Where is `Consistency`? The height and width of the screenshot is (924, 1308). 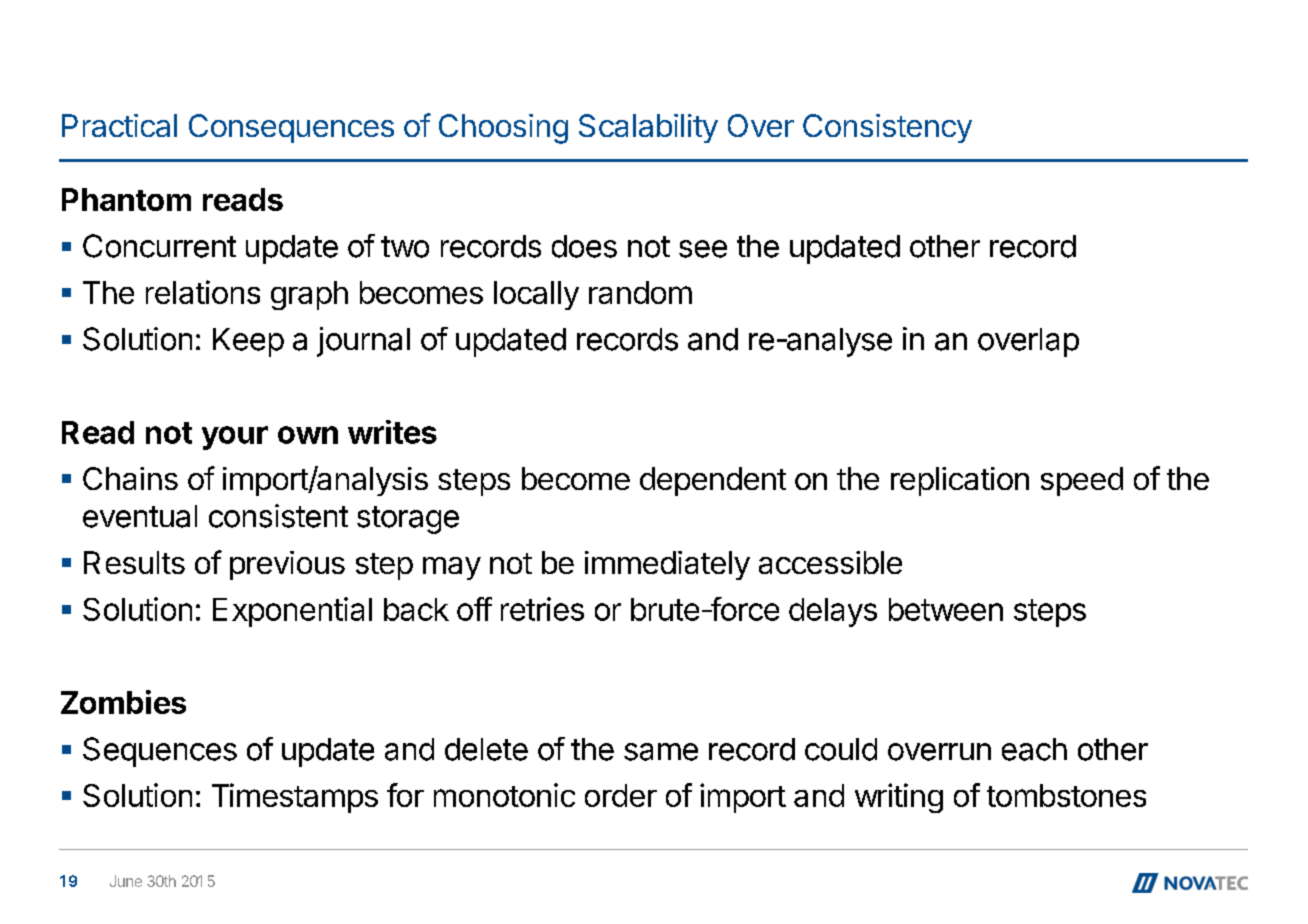 Consistency is located at coordinates (887, 128).
